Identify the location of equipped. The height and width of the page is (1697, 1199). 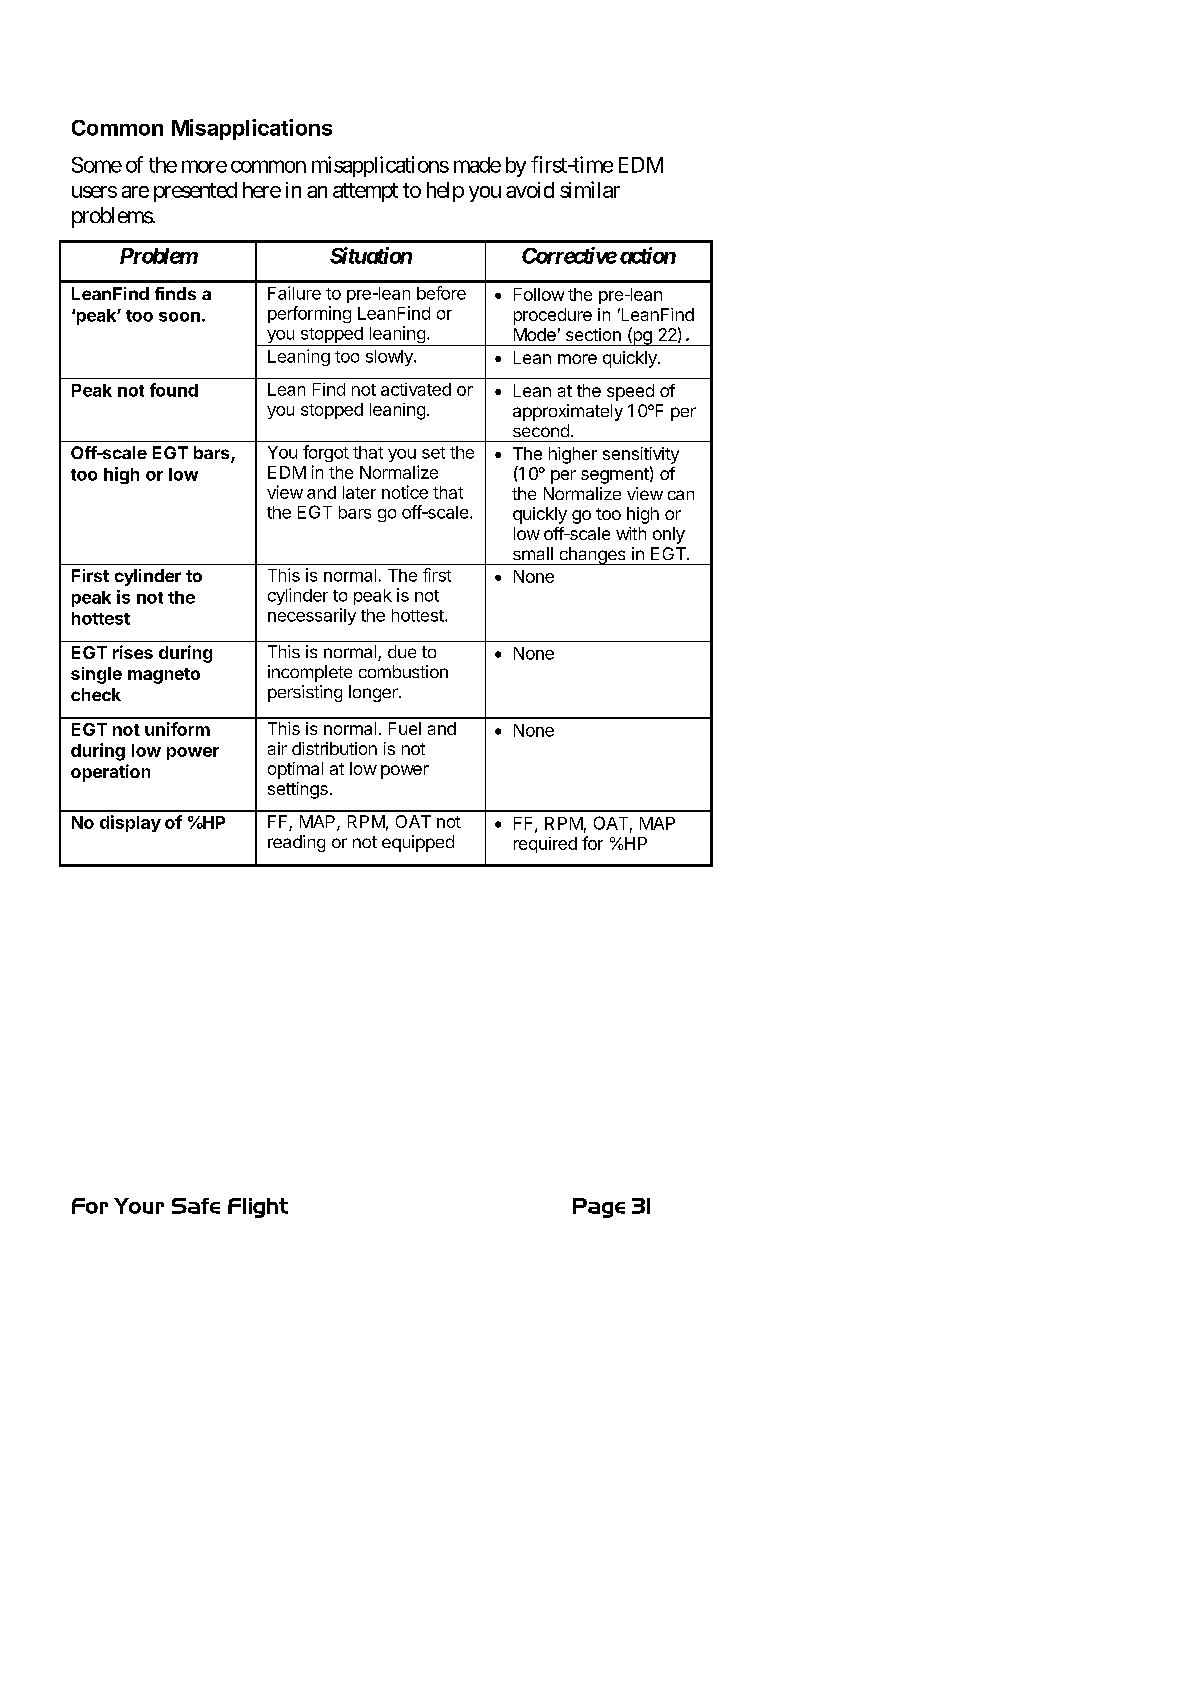
(418, 843).
